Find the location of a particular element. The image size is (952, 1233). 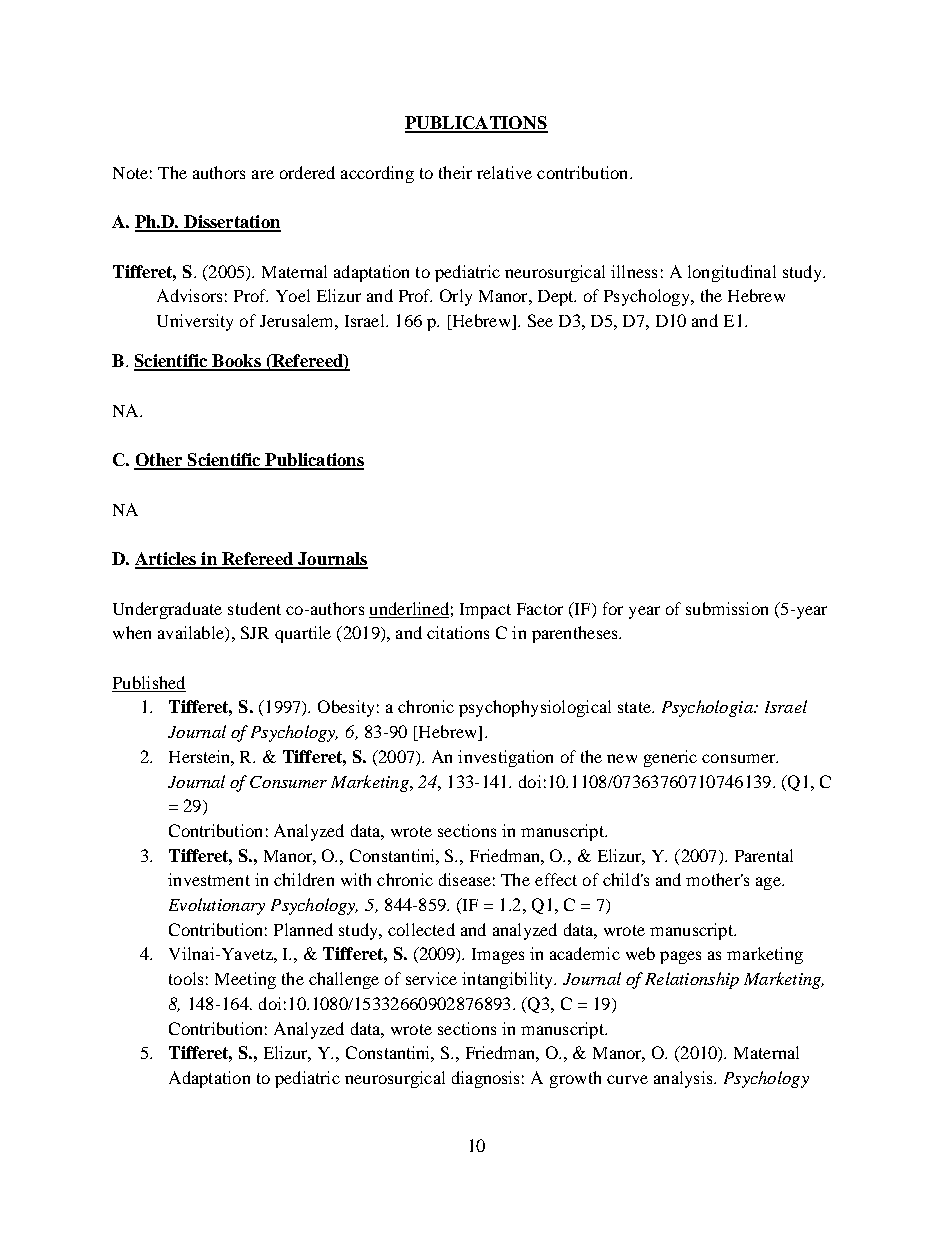

generic is located at coordinates (670, 758).
